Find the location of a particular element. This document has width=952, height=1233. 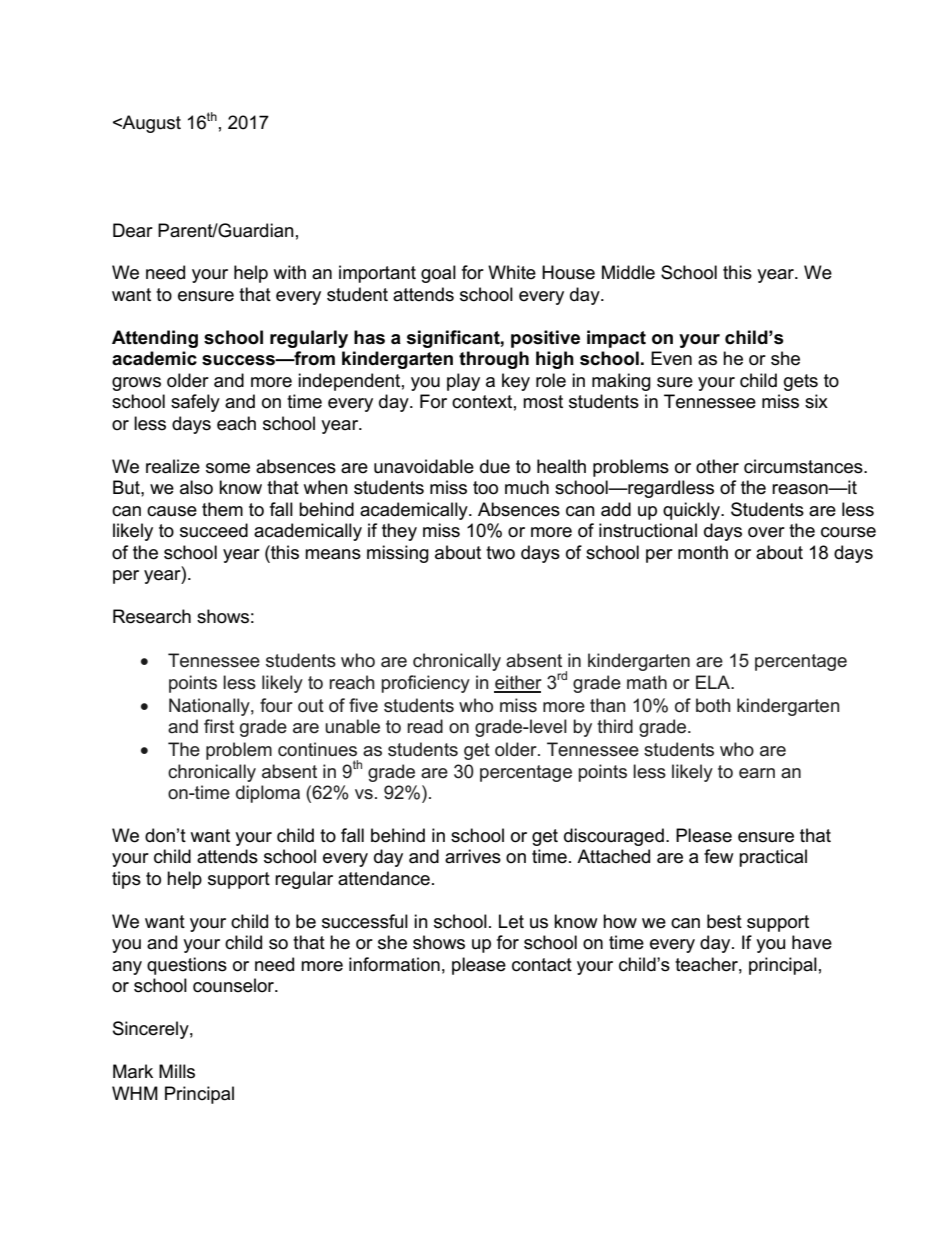

some is located at coordinates (228, 468).
